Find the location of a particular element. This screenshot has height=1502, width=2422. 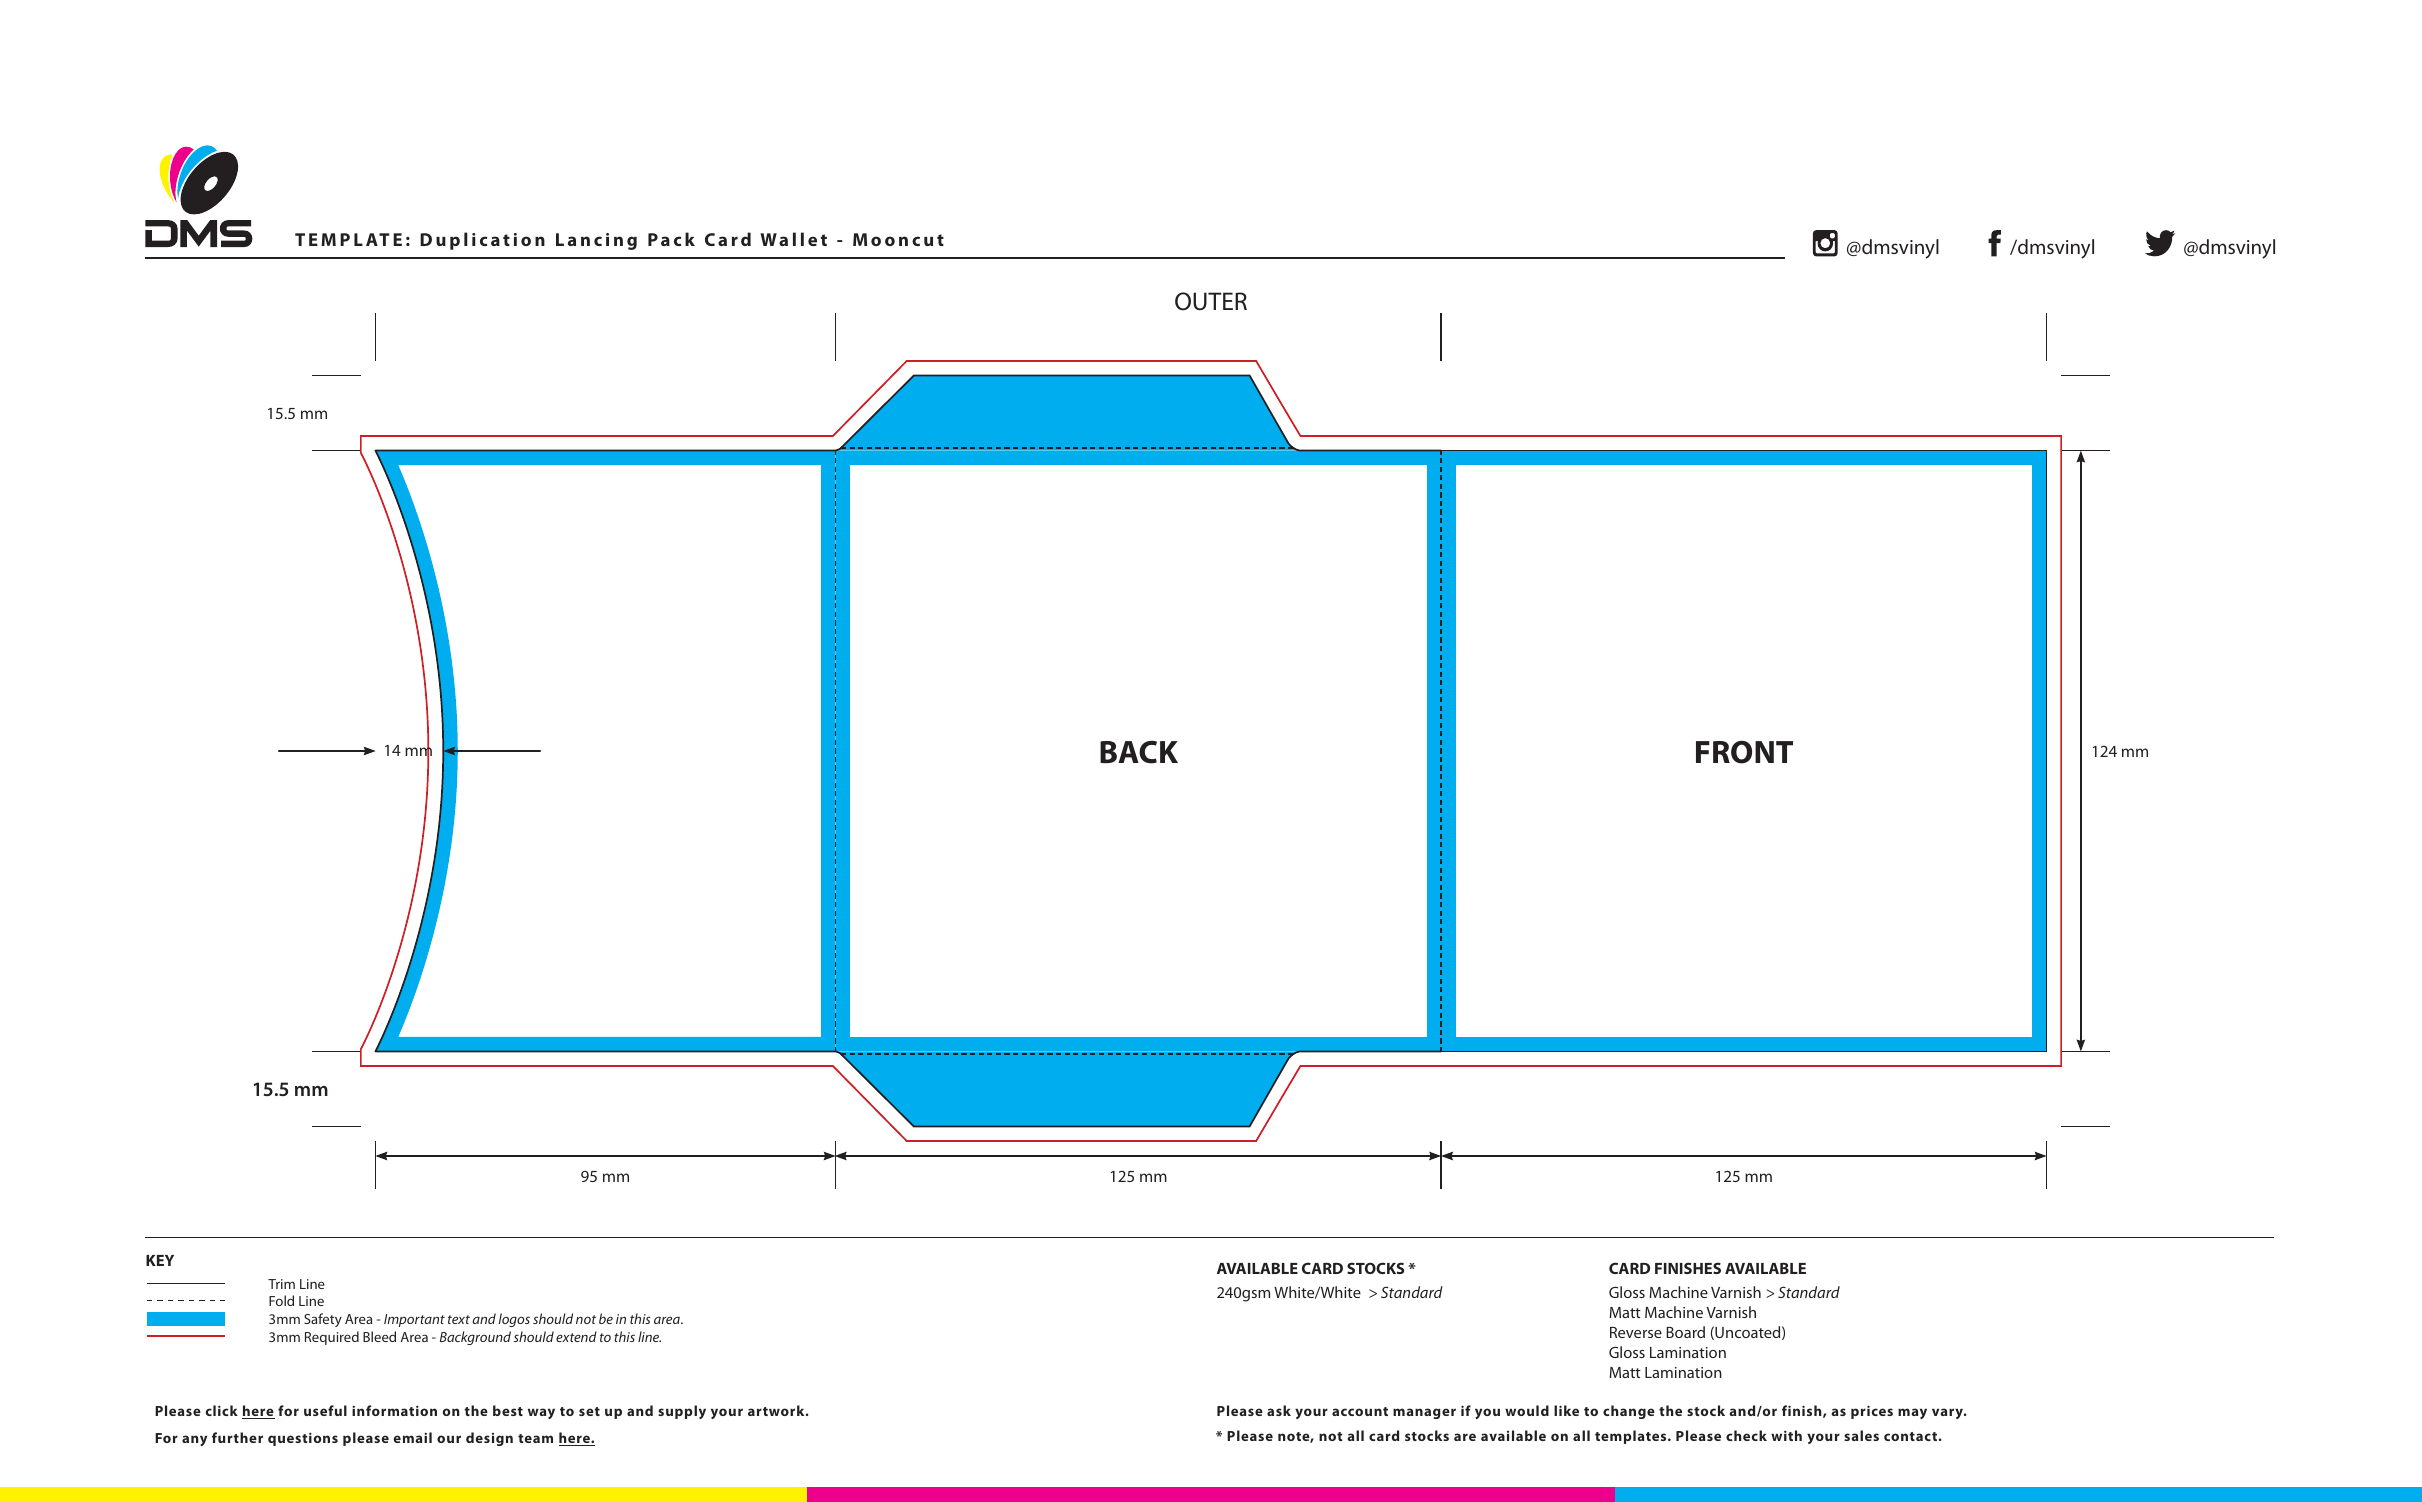

change is located at coordinates (1629, 1412).
